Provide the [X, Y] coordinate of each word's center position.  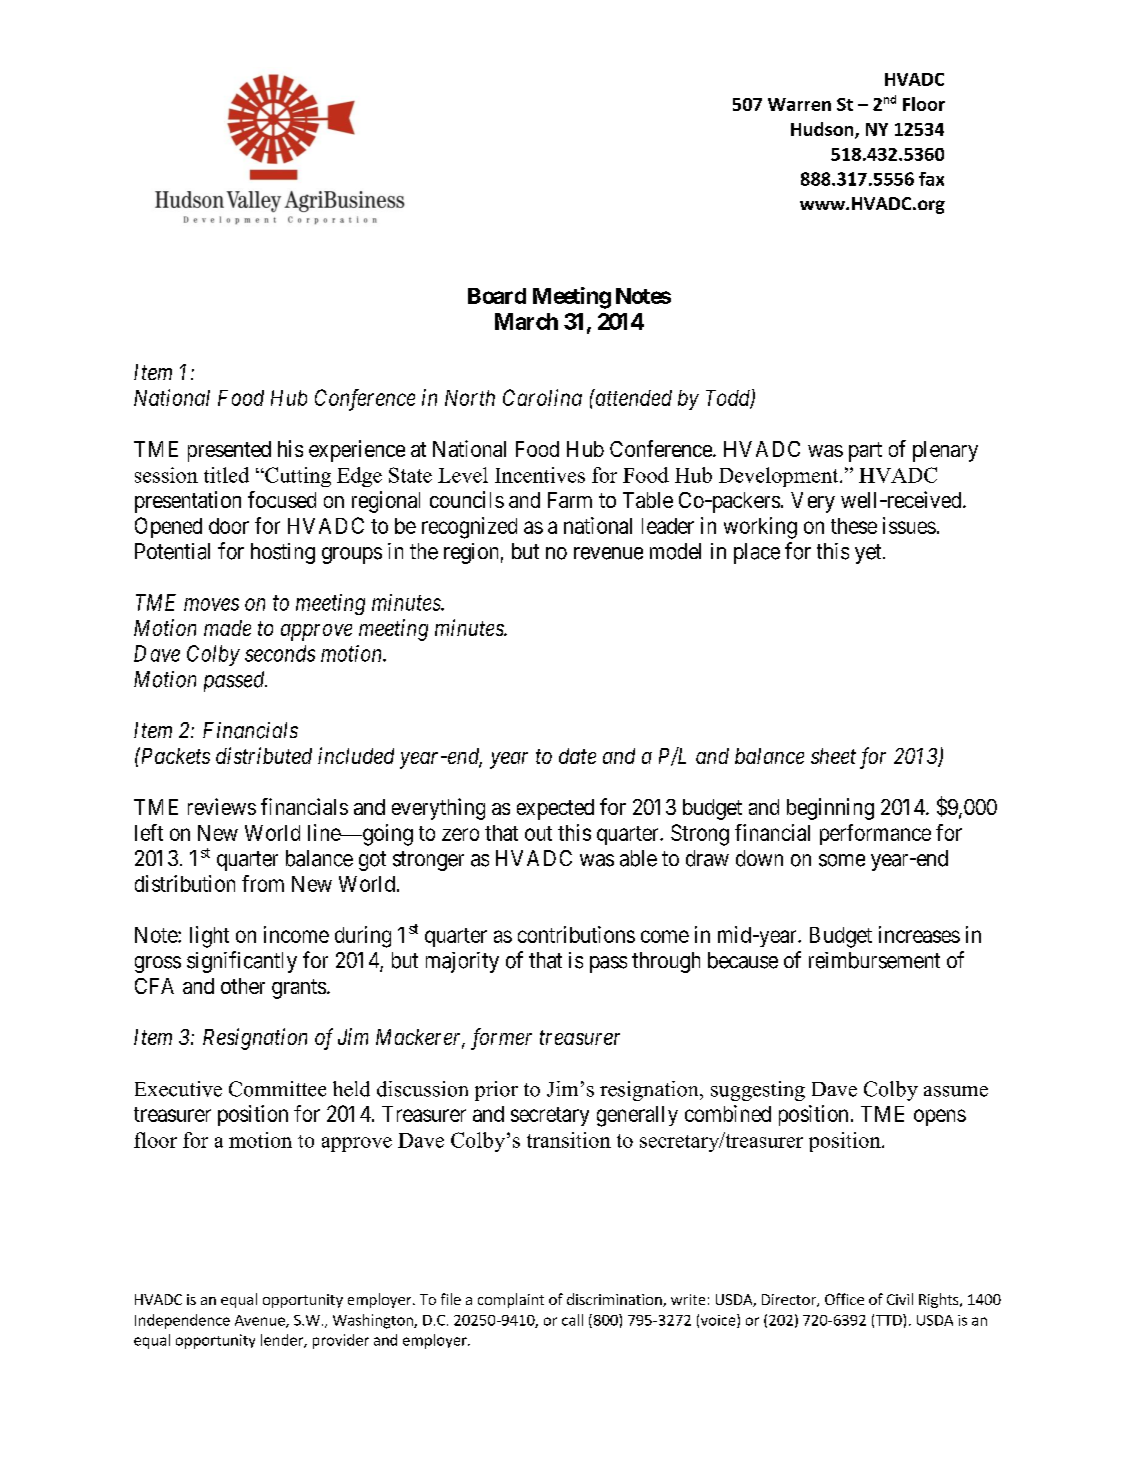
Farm [570, 500]
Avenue [261, 1321]
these [854, 526]
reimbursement [874, 960]
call [572, 1320]
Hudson [823, 130]
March [526, 321]
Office [844, 1299]
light [209, 937]
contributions [576, 934]
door [229, 526]
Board [497, 296]
